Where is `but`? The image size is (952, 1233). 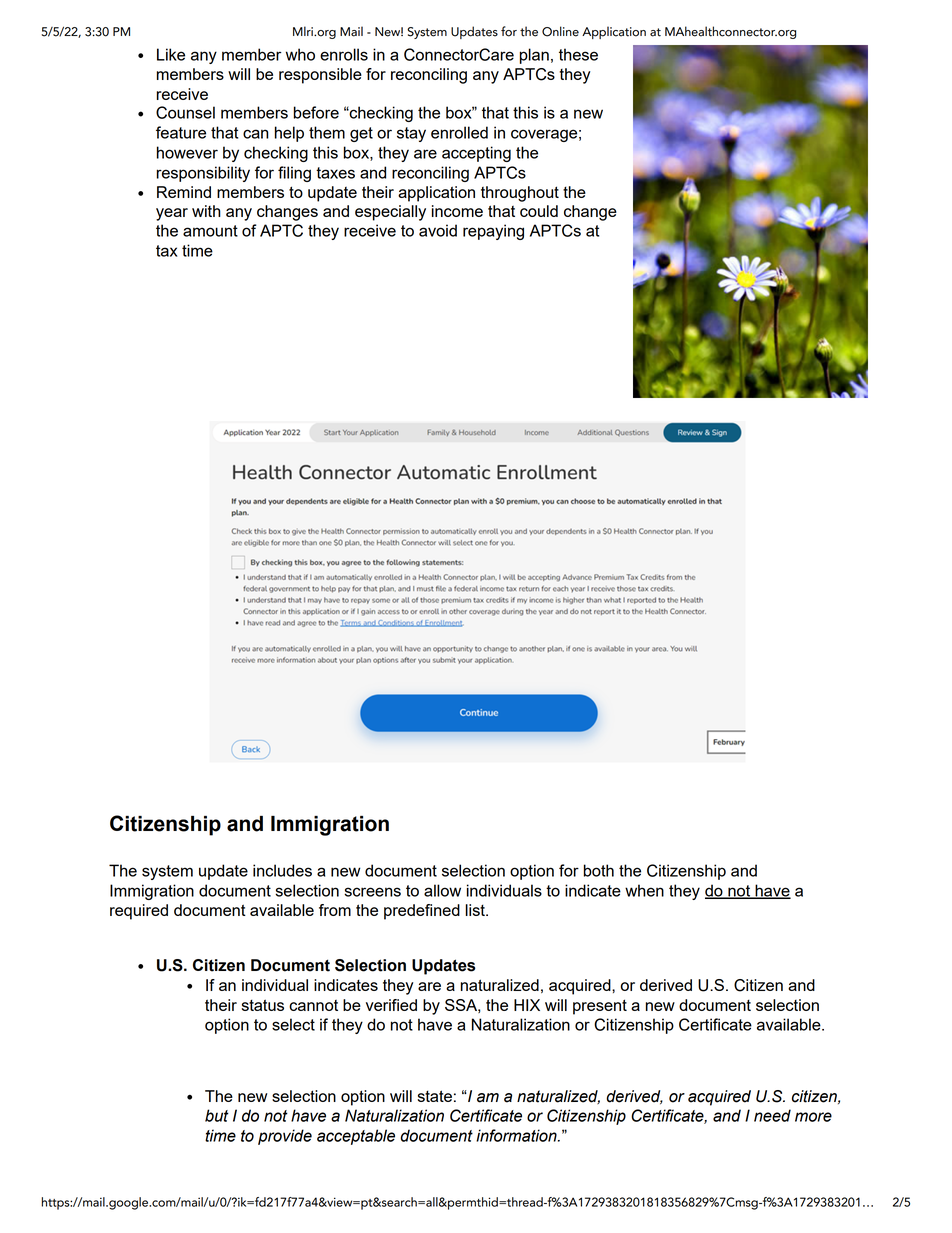 but is located at coordinates (217, 1115).
